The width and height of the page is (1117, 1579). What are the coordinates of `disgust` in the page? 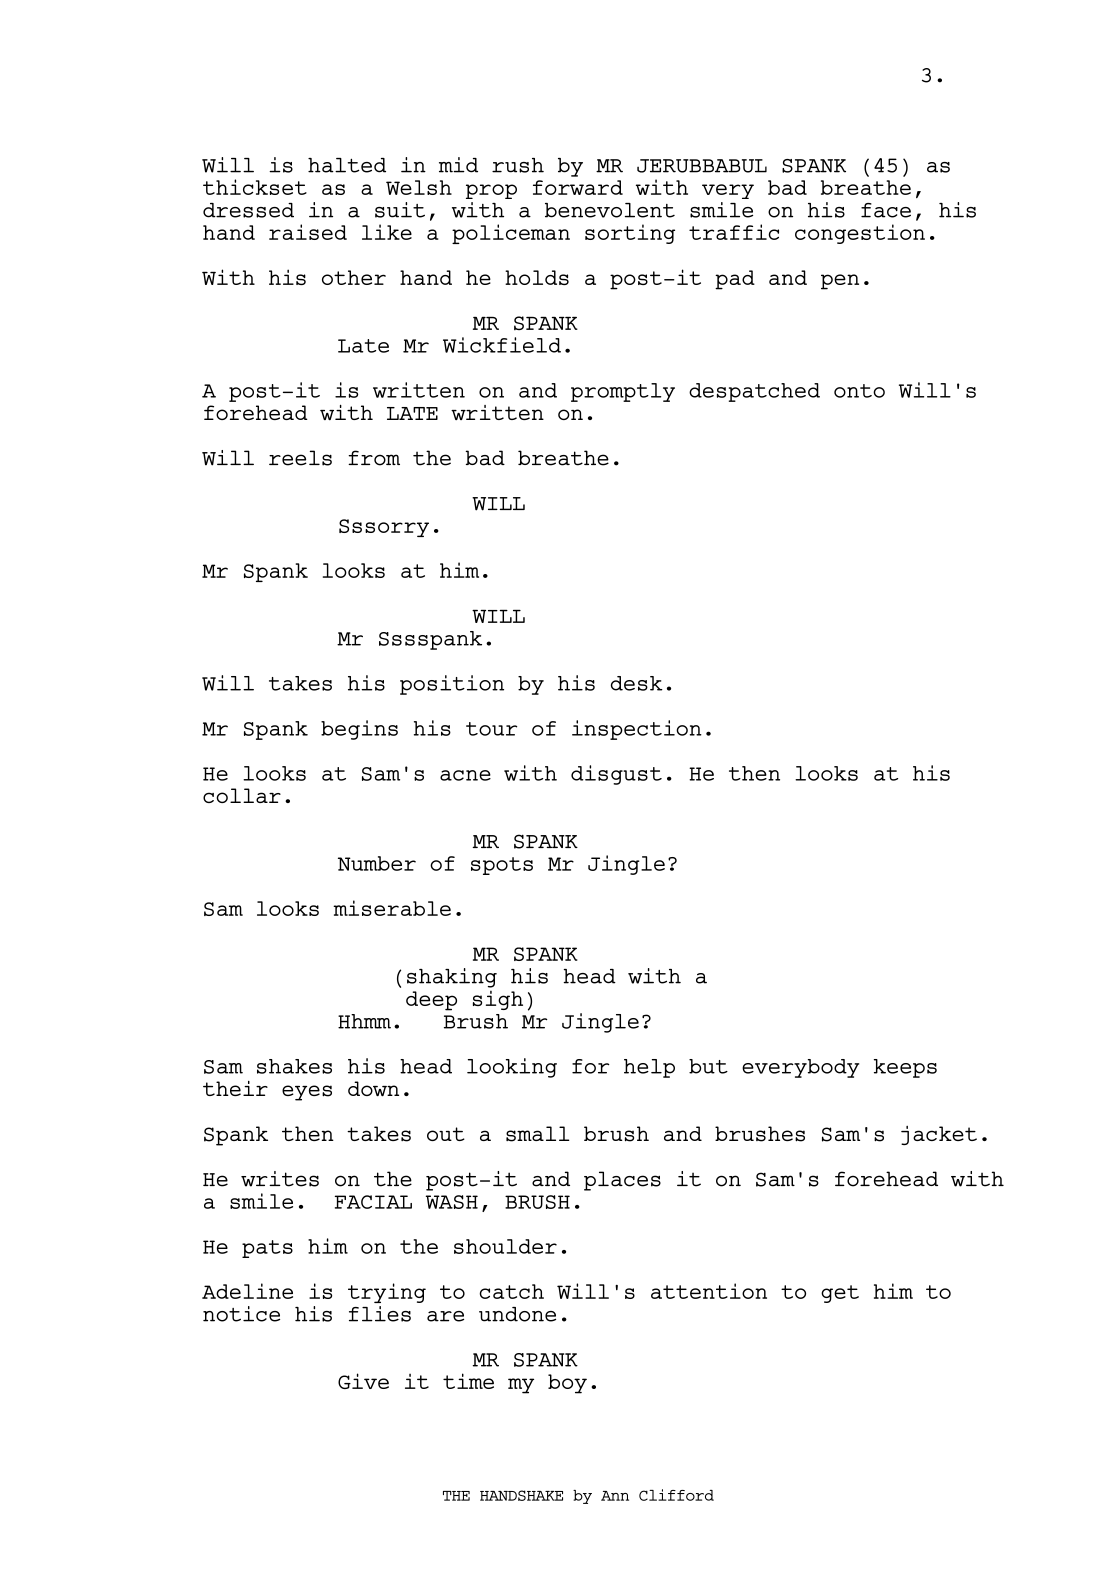 It's located at (616, 775).
